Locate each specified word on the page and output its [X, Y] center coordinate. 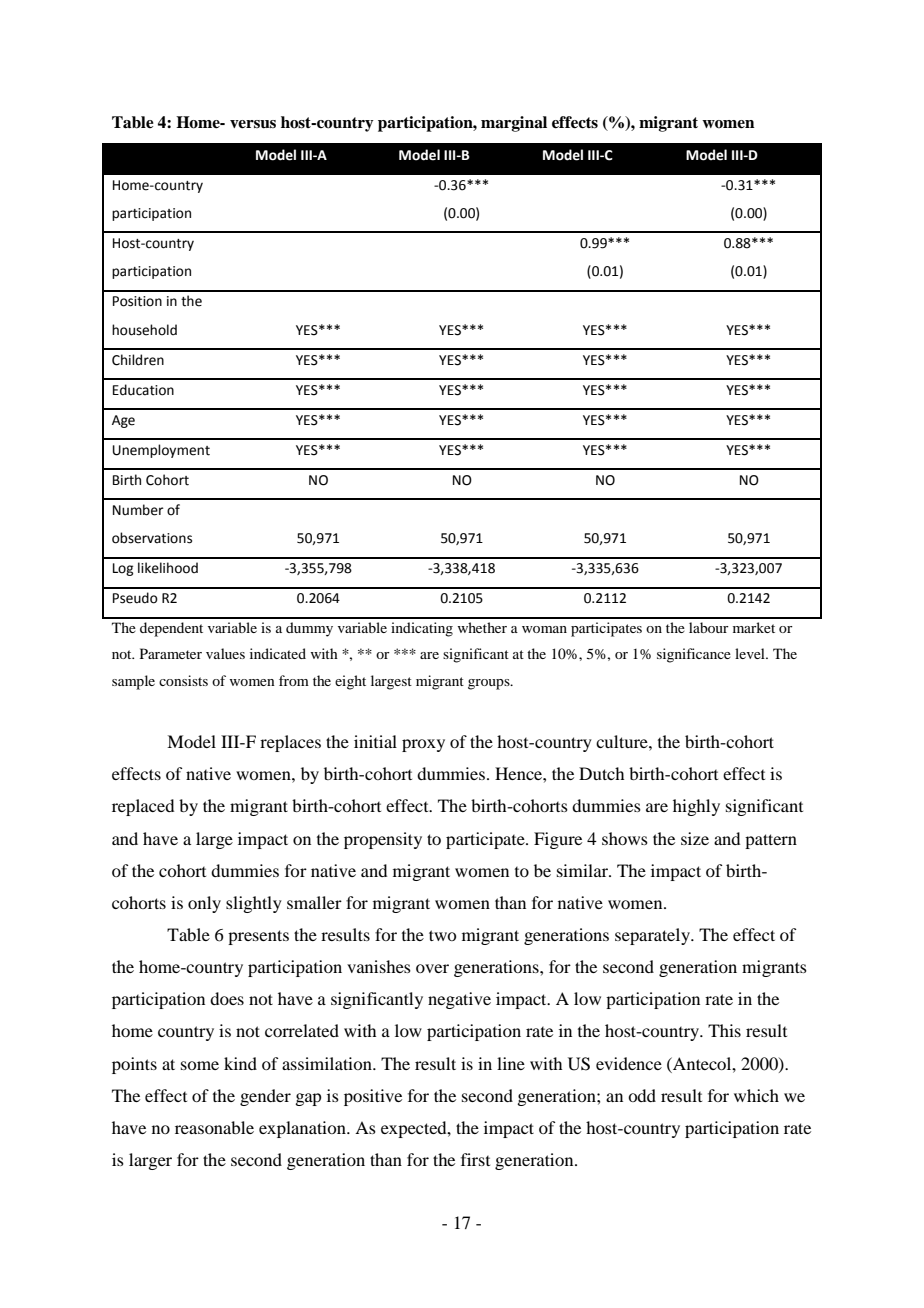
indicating [422, 629]
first [475, 1159]
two [442, 935]
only [204, 904]
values [225, 653]
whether [482, 627]
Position [137, 301]
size [695, 838]
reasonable [214, 1127]
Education [143, 390]
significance [694, 655]
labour [709, 627]
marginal [514, 124]
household [144, 330]
